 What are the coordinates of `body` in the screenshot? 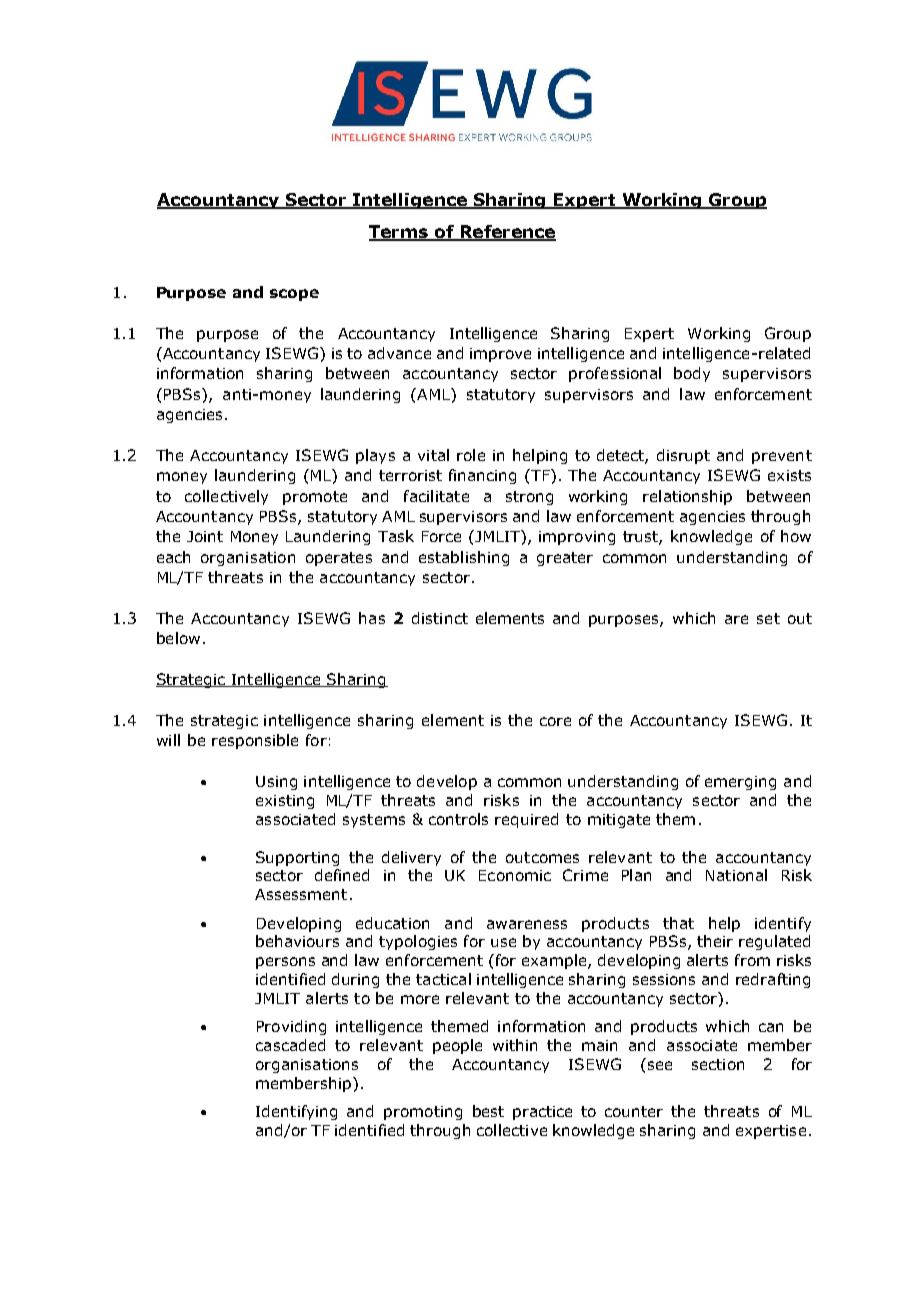 It's located at (692, 374).
